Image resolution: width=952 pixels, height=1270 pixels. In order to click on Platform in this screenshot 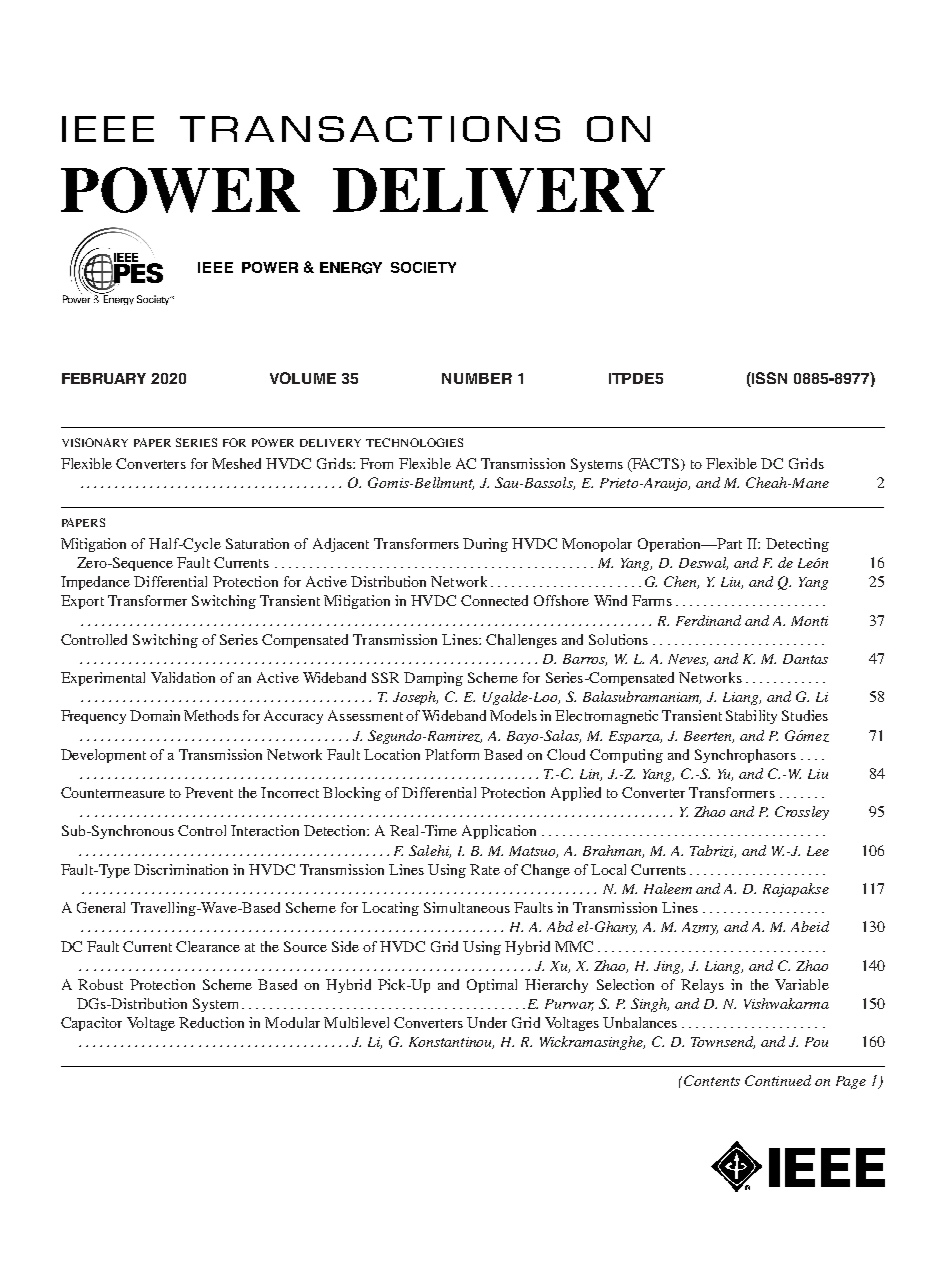, I will do `click(452, 754)`.
